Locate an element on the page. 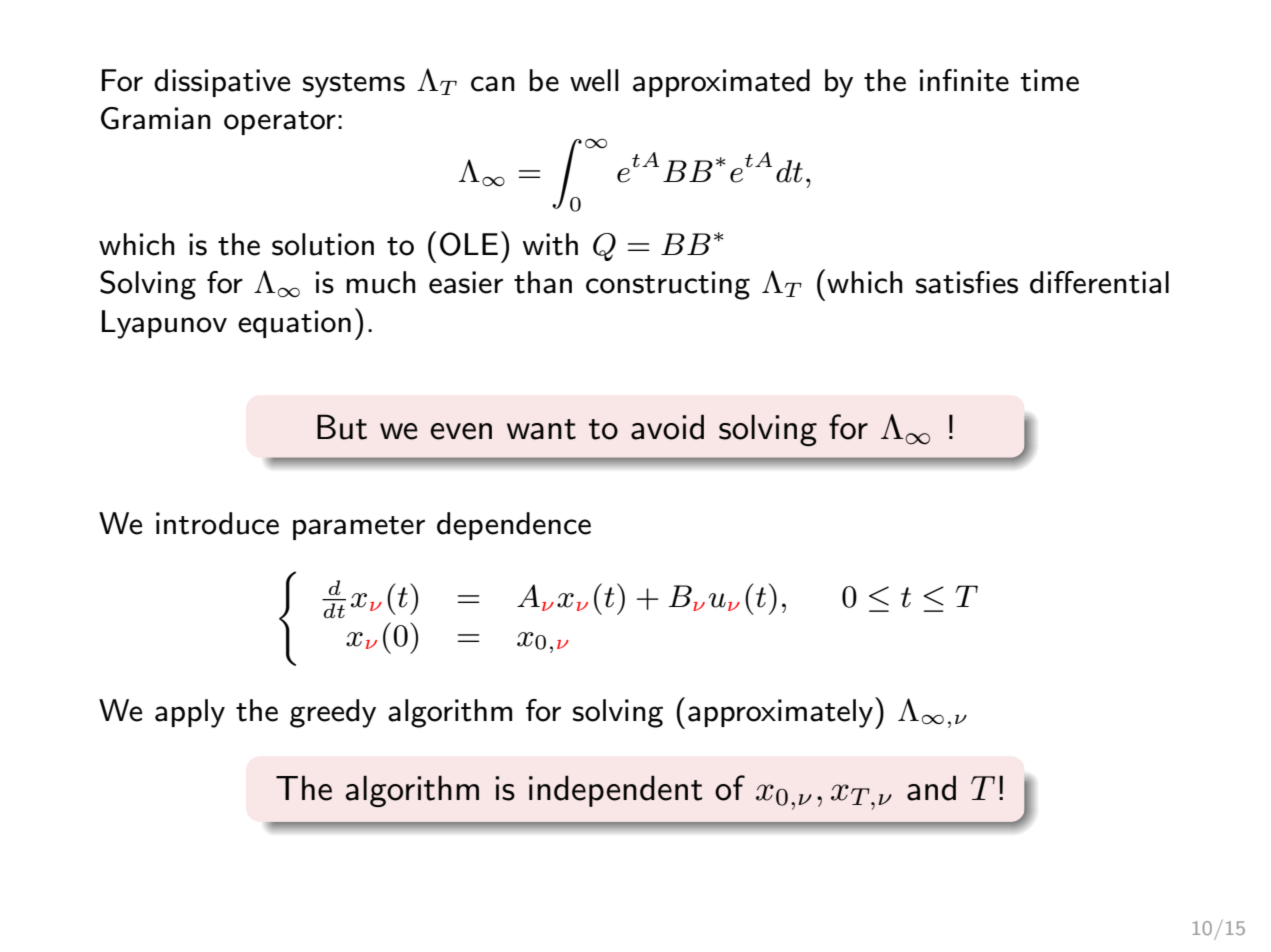  infinite is located at coordinates (964, 80).
